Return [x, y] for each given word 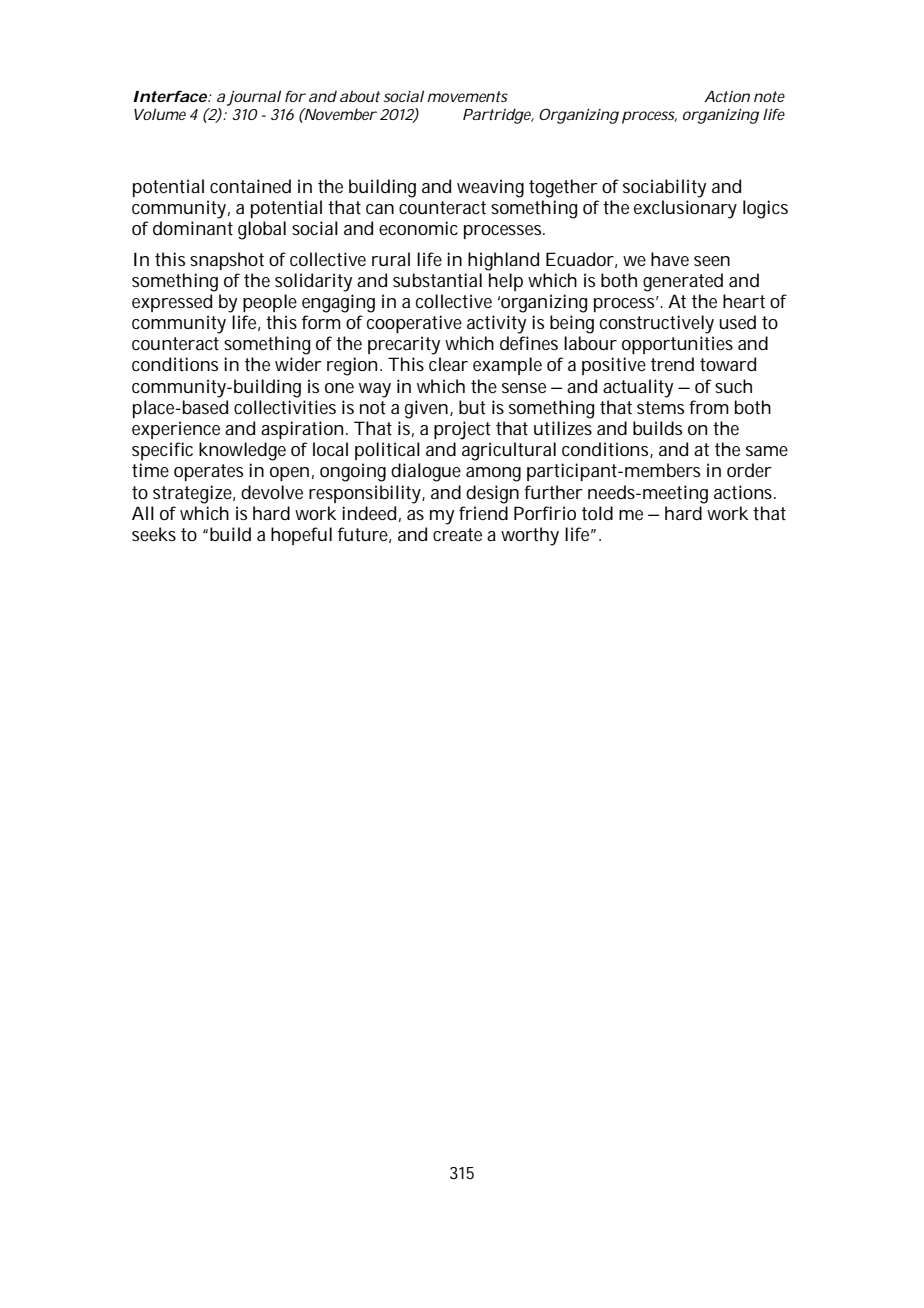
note [769, 96]
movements [467, 96]
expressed [172, 303]
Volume [160, 114]
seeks [154, 534]
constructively [657, 324]
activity [496, 324]
